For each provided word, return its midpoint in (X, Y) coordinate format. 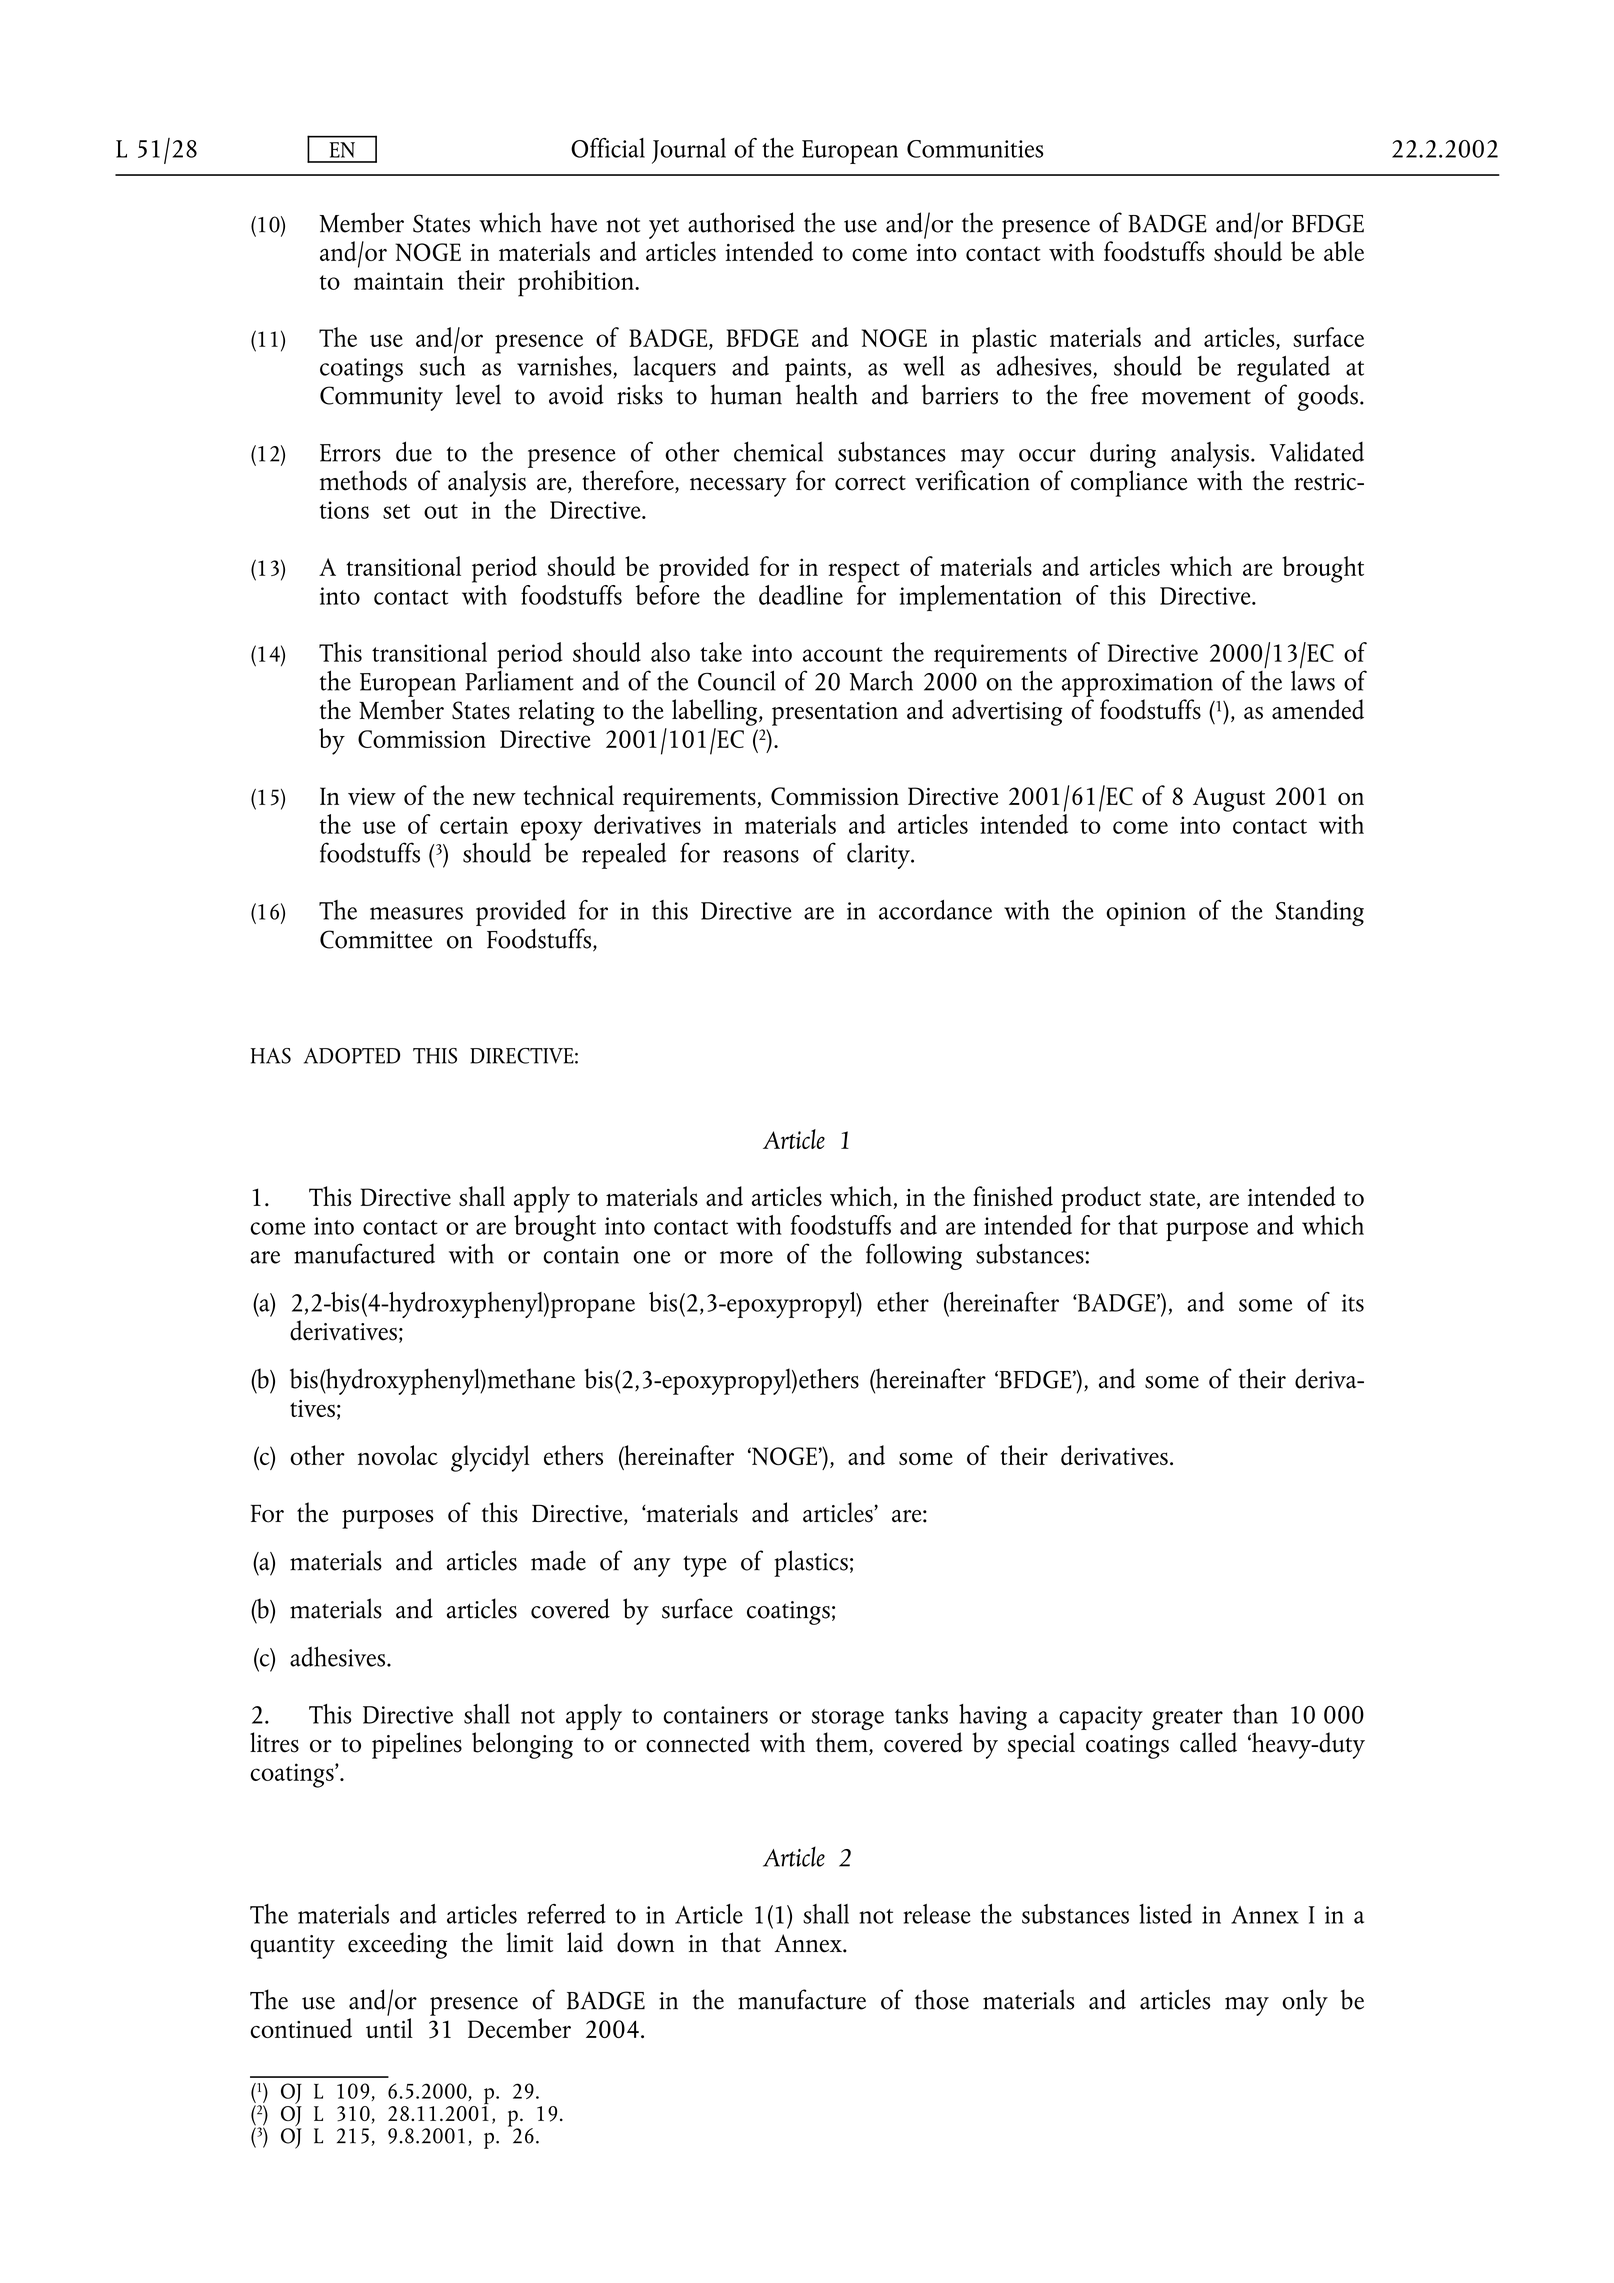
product (1101, 1199)
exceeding (397, 1945)
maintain (399, 281)
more (746, 1257)
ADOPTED (352, 1056)
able (1344, 251)
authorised (741, 222)
